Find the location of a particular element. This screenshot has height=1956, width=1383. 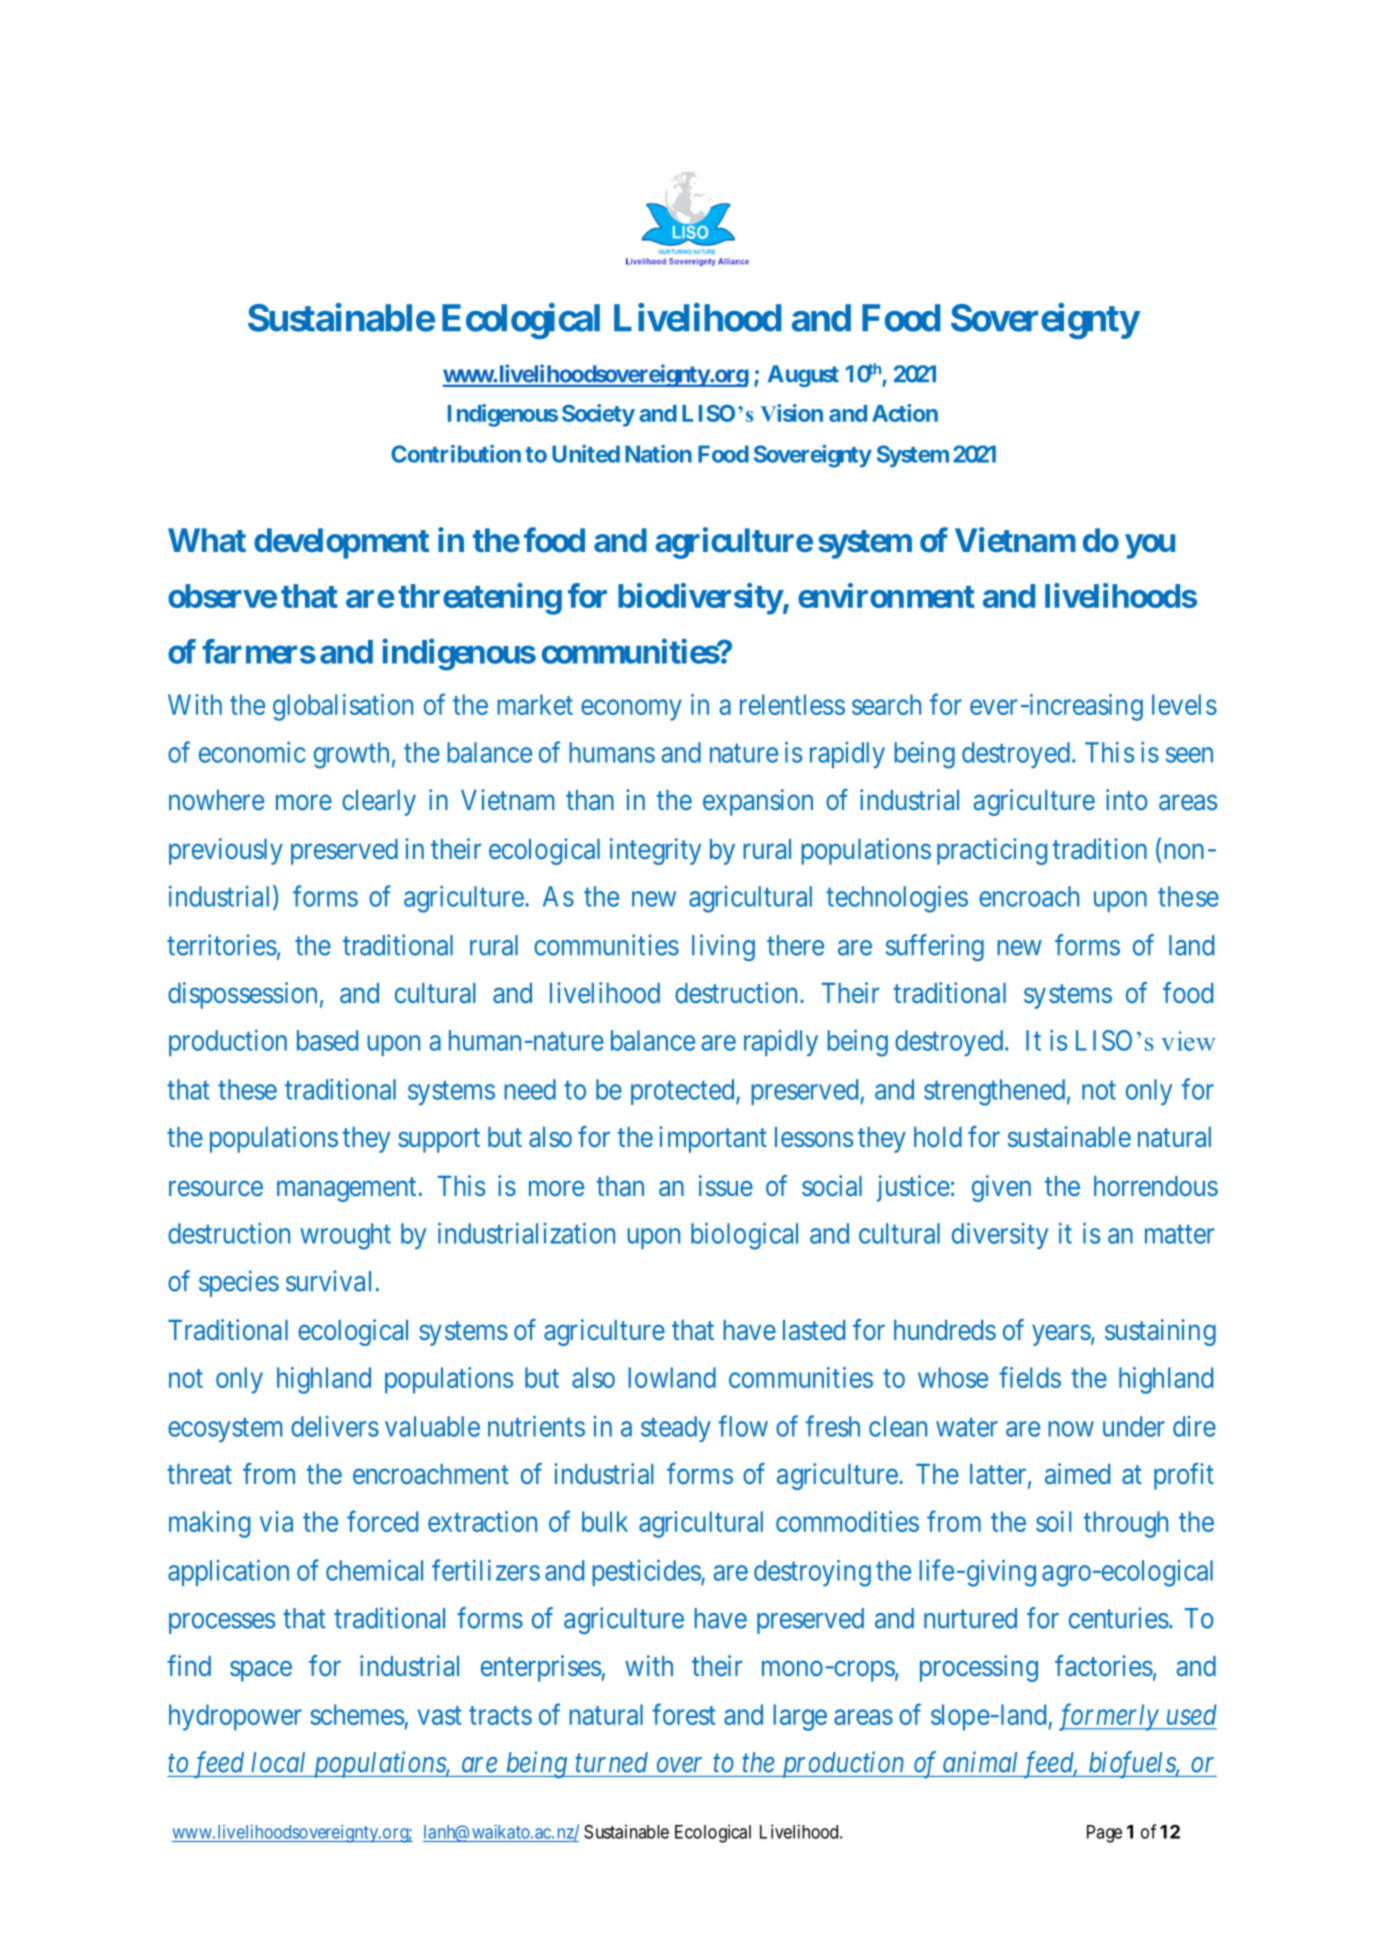

turned is located at coordinates (611, 1762).
